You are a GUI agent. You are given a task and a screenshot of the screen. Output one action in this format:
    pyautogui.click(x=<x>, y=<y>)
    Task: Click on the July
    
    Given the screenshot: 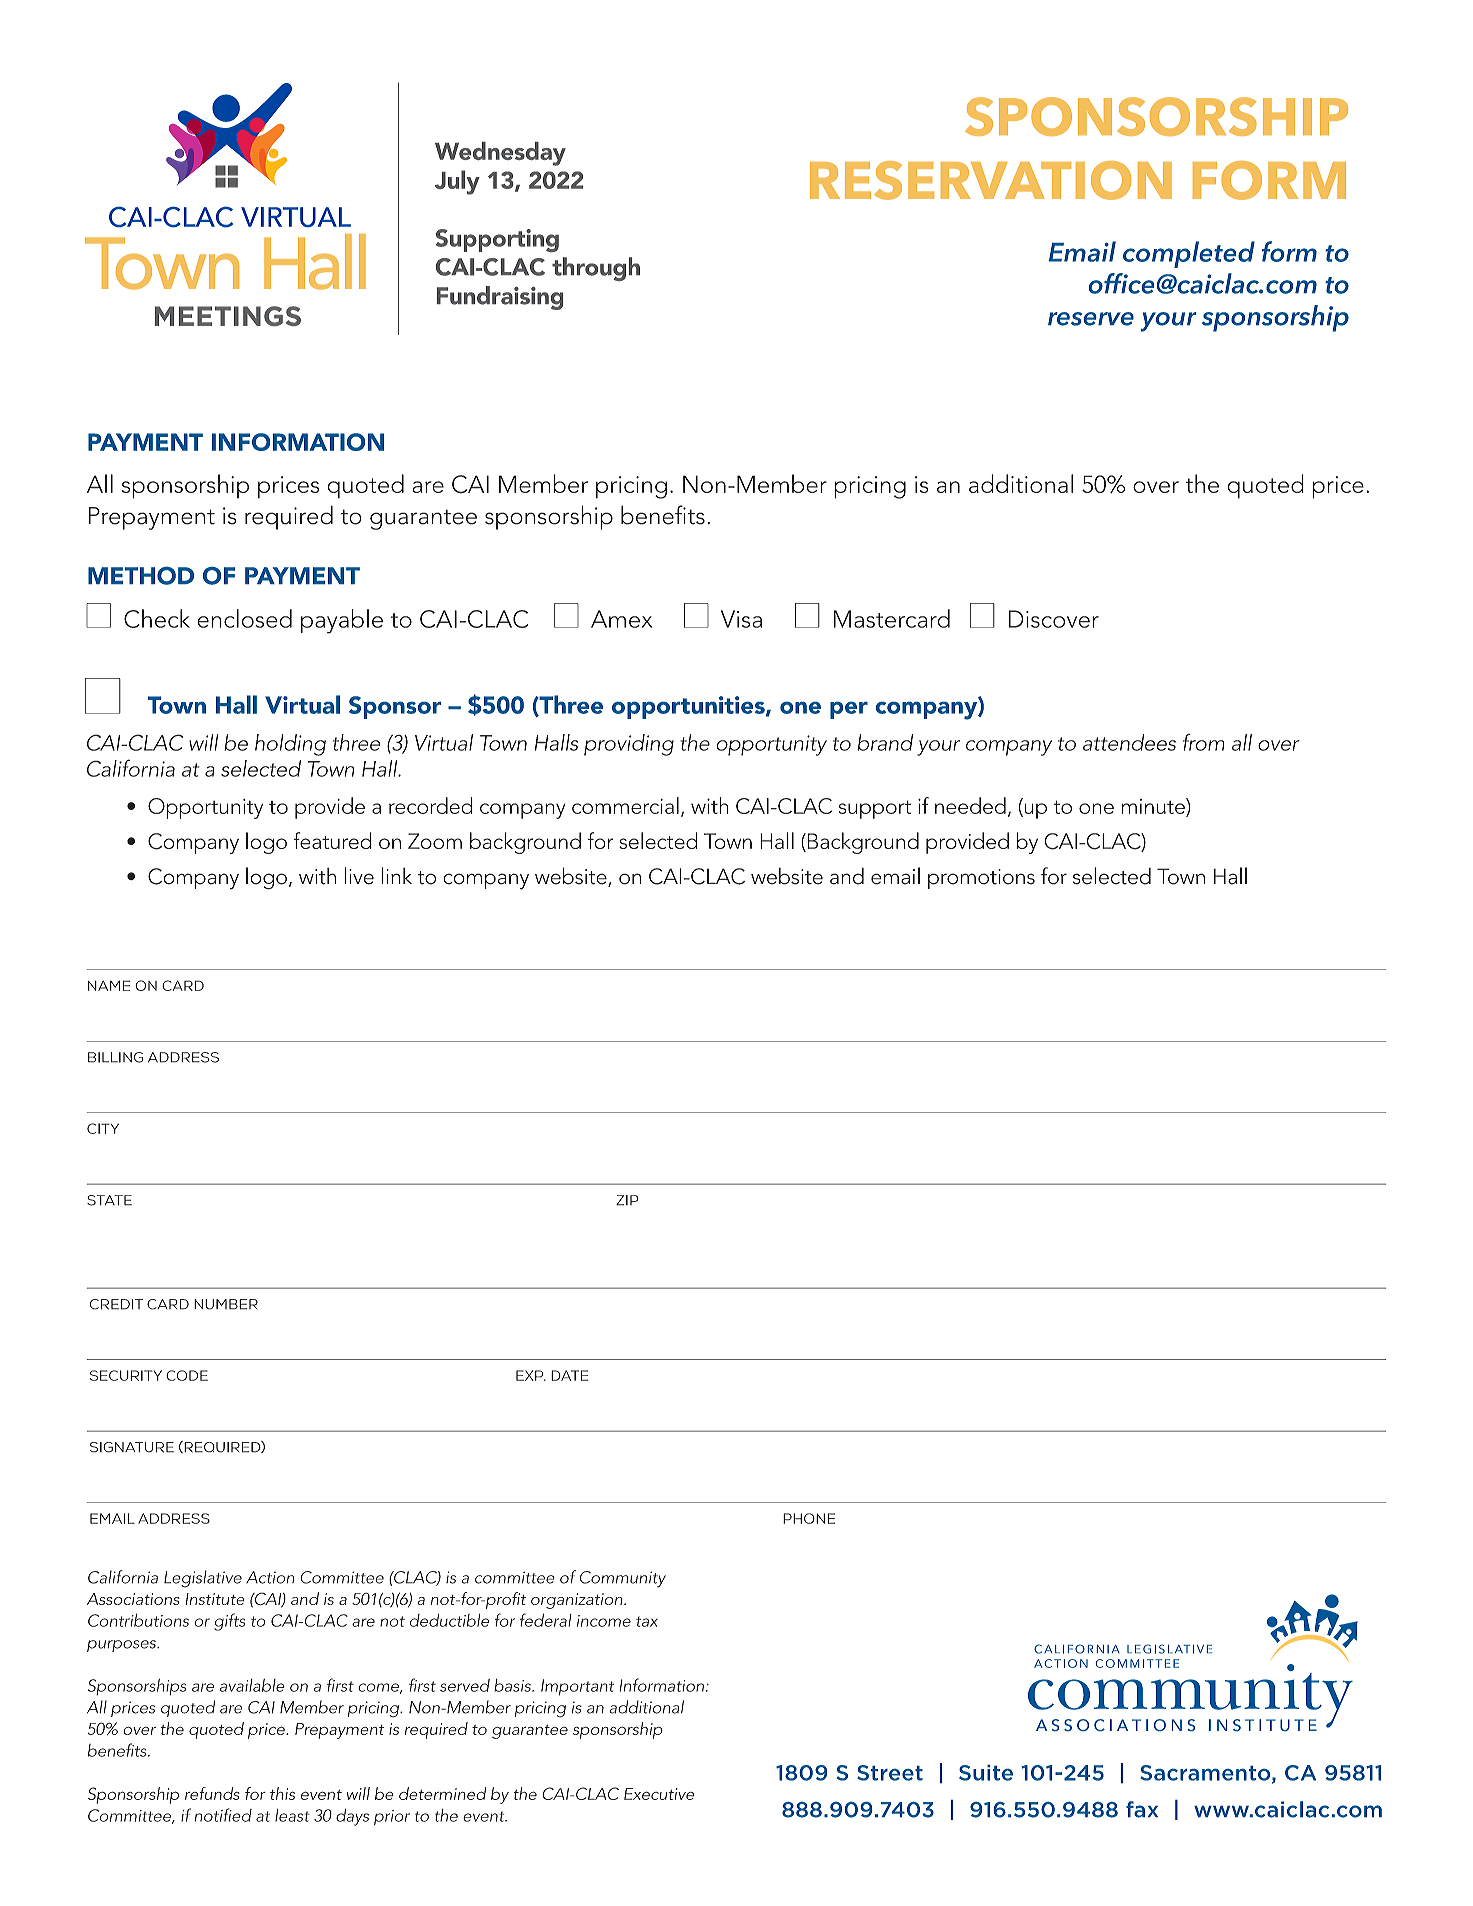 What is the action you would take?
    pyautogui.click(x=457, y=182)
